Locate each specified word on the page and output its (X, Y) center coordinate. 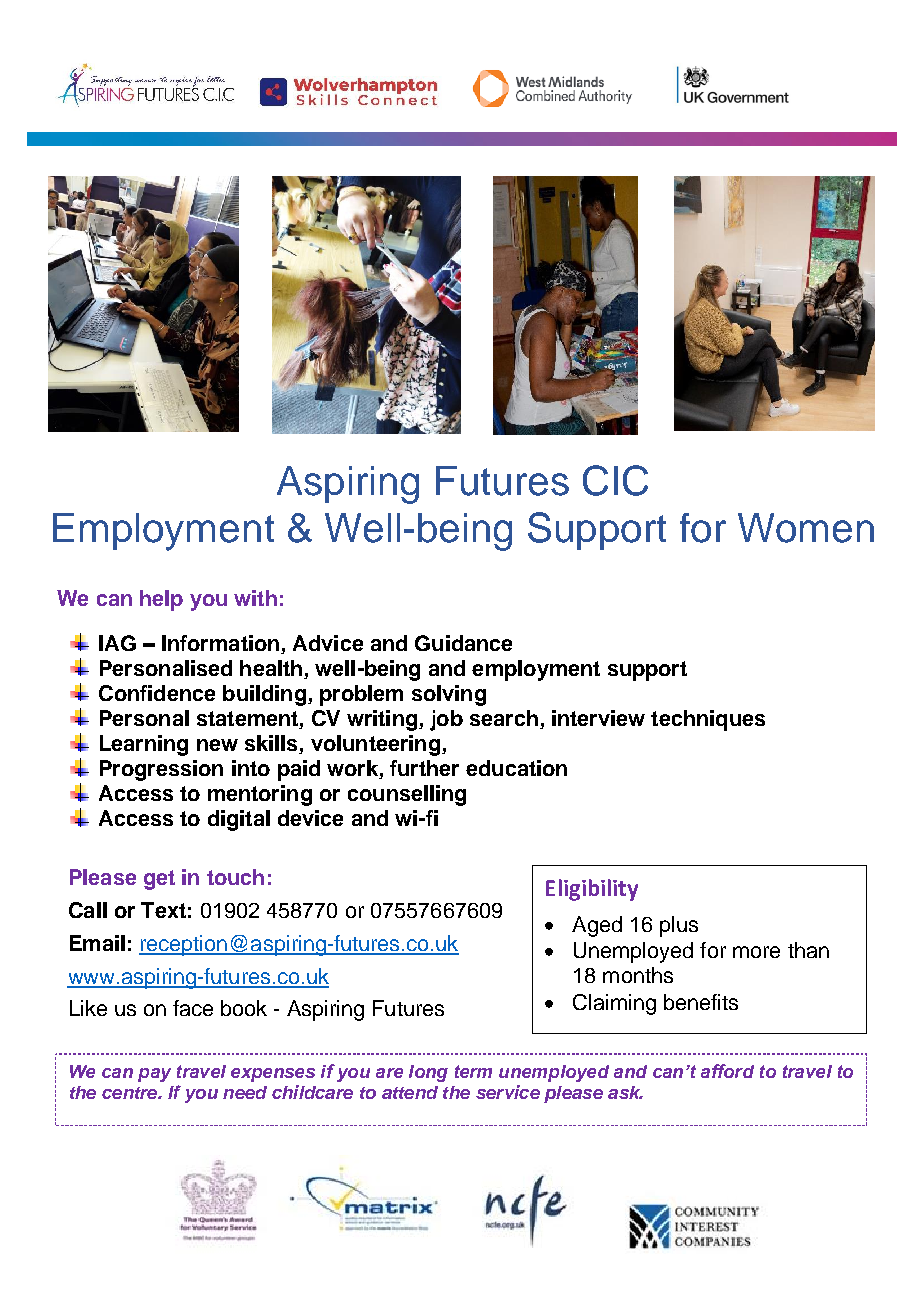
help (161, 600)
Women (806, 528)
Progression (161, 770)
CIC (615, 480)
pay (154, 1075)
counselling (407, 795)
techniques (708, 720)
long (428, 1073)
